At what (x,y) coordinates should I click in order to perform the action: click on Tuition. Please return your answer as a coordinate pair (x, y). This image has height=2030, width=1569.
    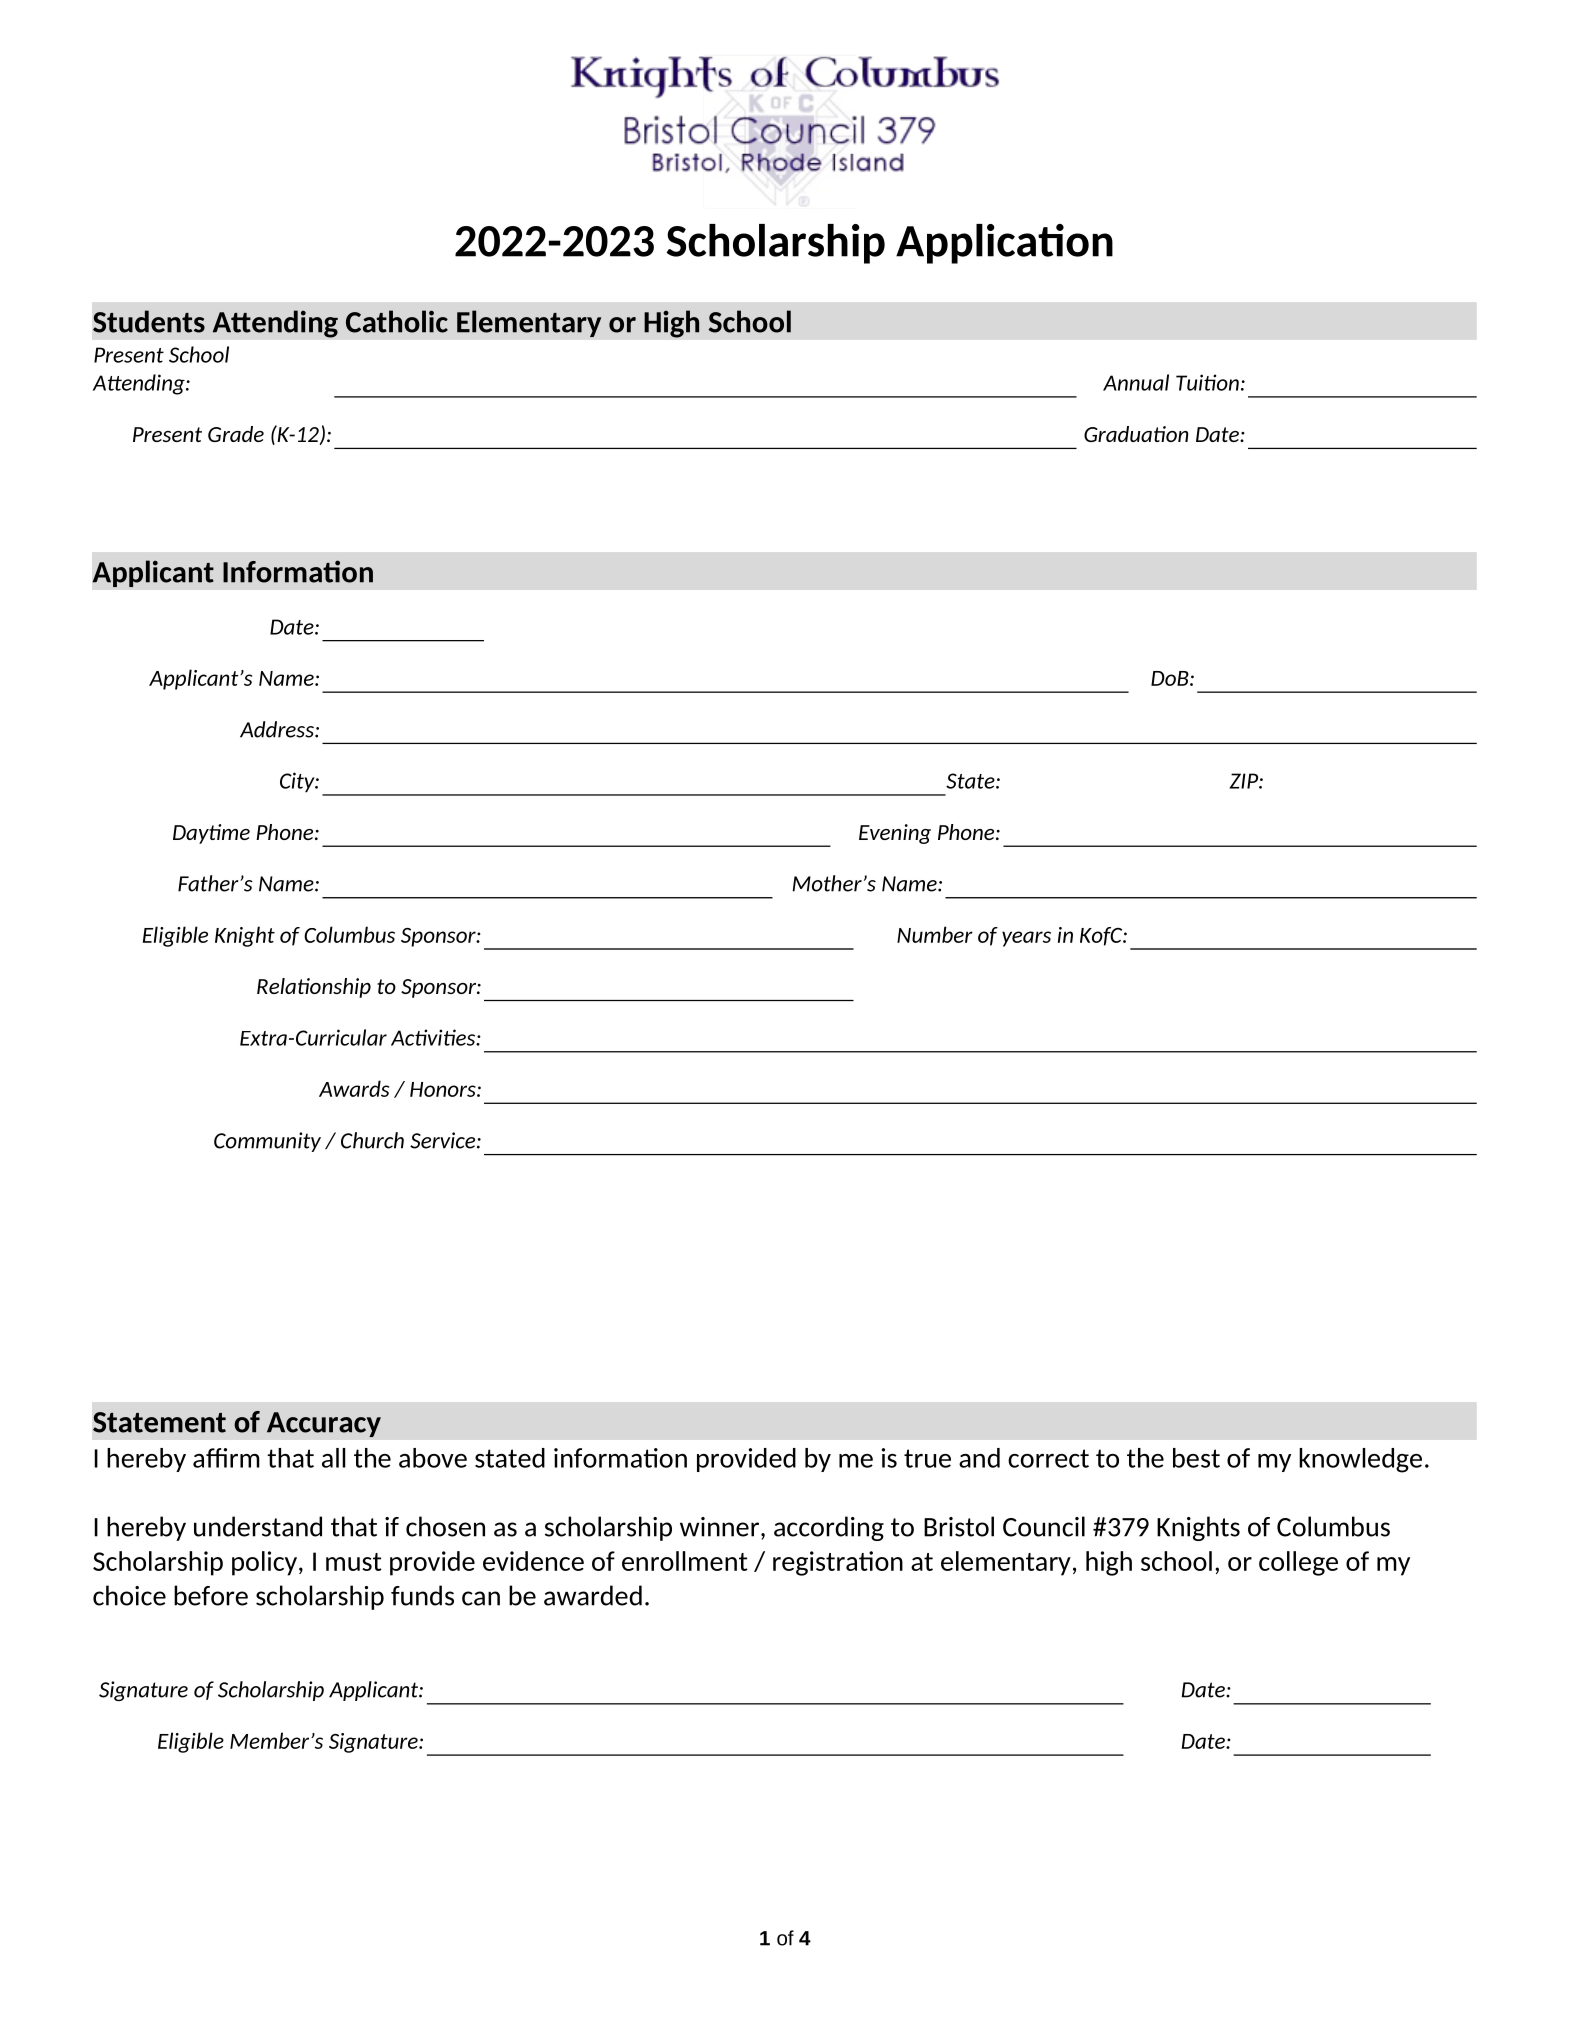
    Looking at the image, I should click on (1207, 382).
